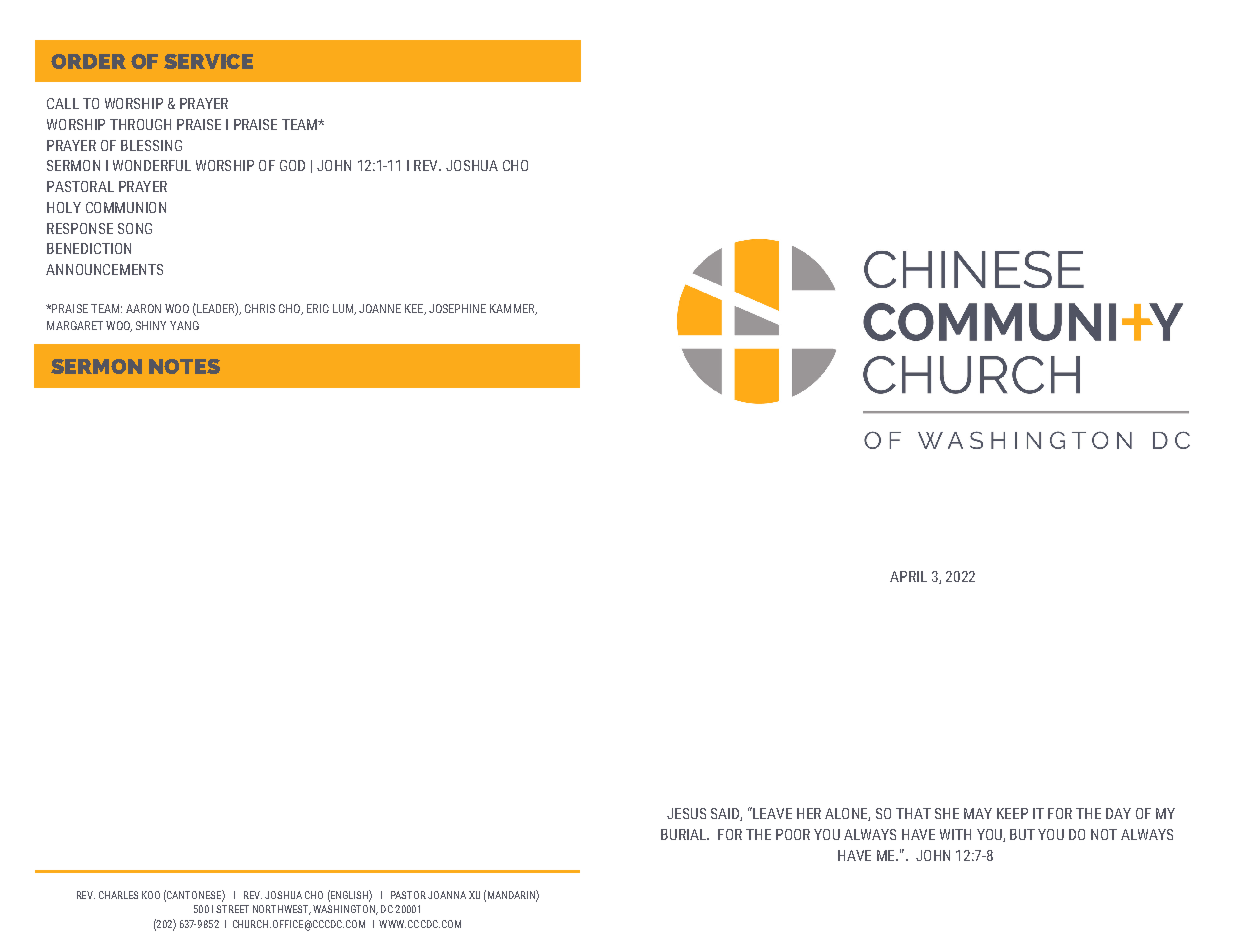 The height and width of the page is (952, 1233). Describe the element at coordinates (292, 165) in the page. I see `GOD` at that location.
